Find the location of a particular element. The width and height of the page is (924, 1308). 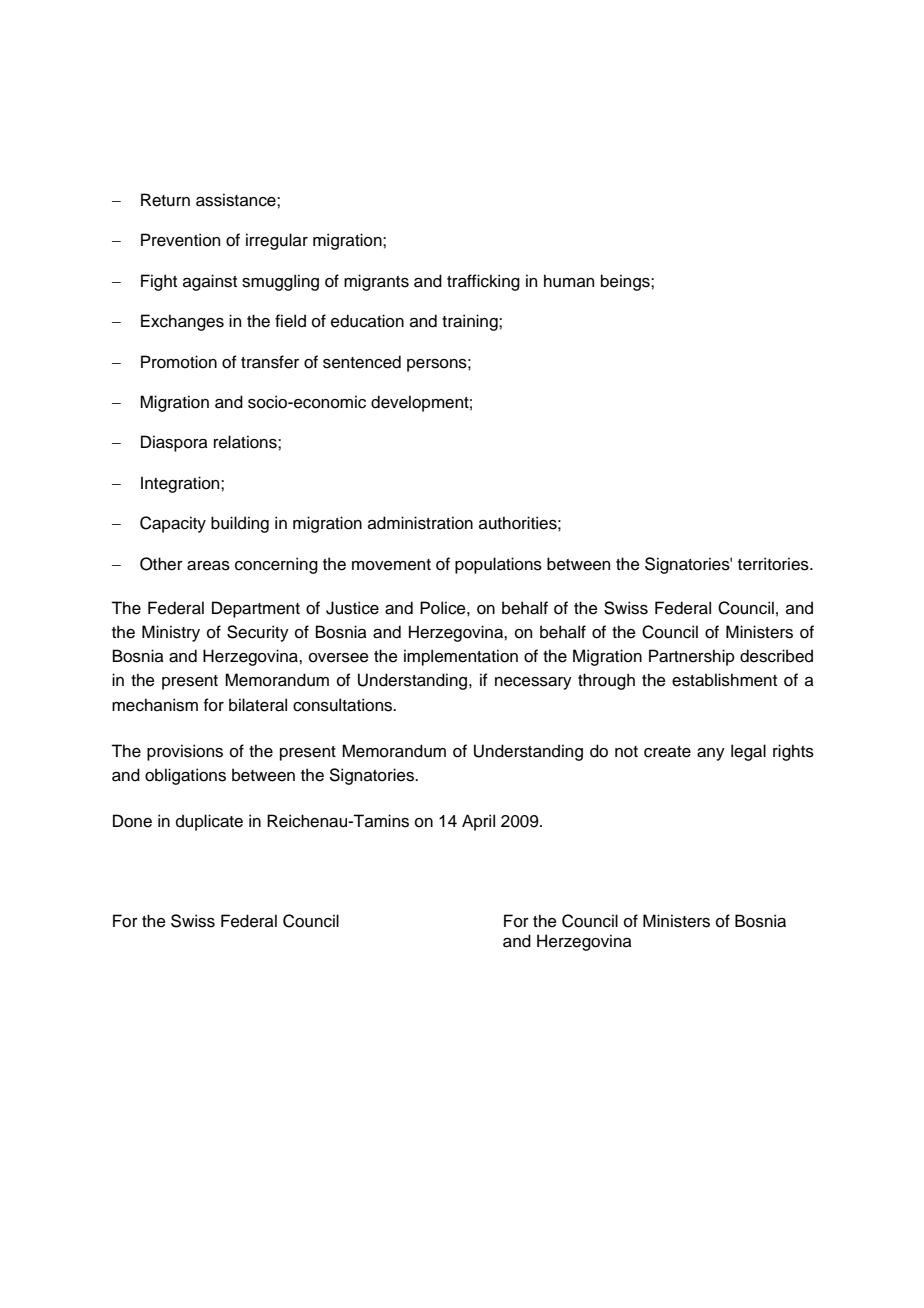

beings is located at coordinates (626, 282).
